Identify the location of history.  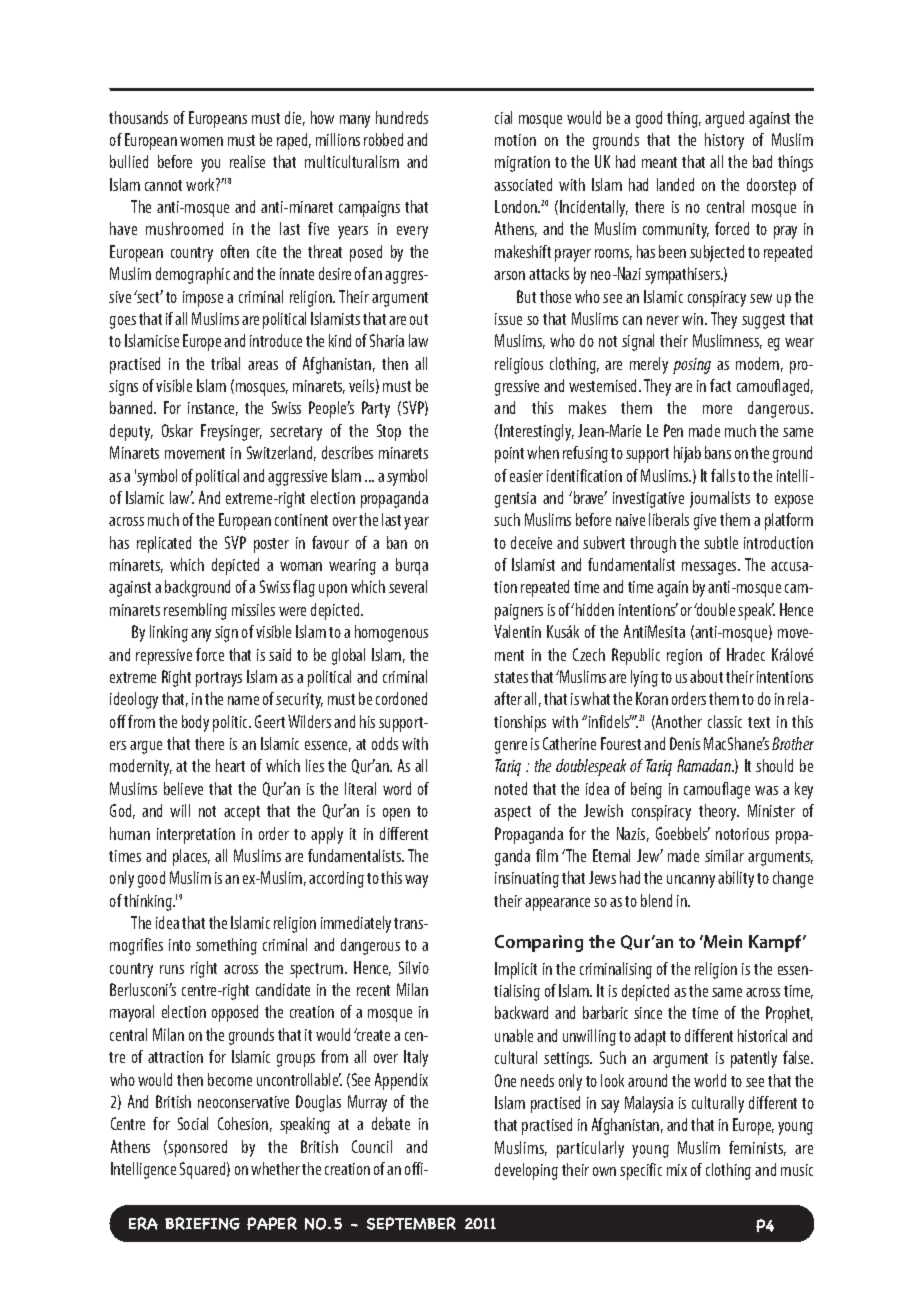
(724, 141).
